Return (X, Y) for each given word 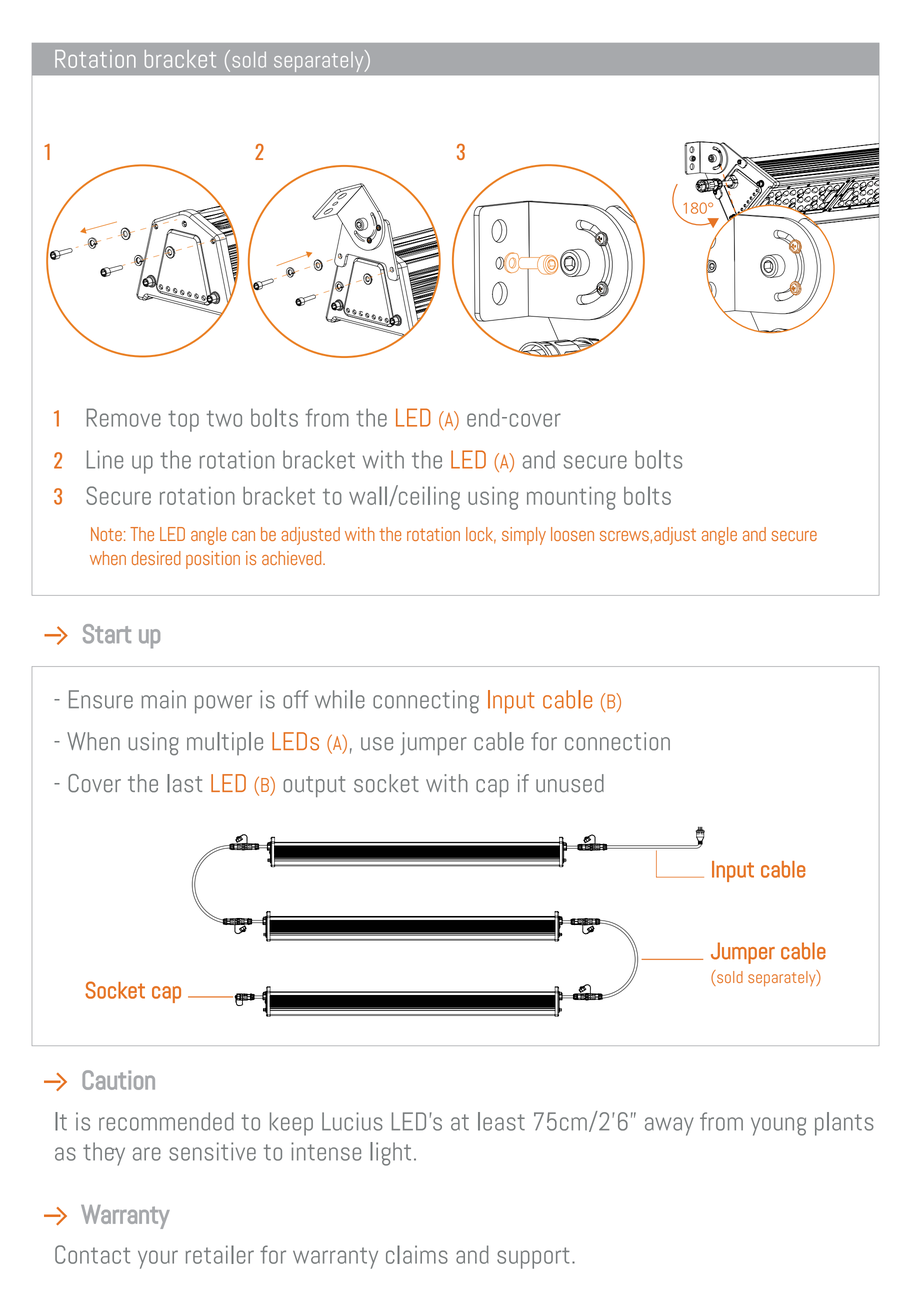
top (183, 421)
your (158, 1259)
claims (417, 1254)
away (669, 1126)
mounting (571, 498)
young (778, 1126)
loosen (572, 534)
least (501, 1121)
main (163, 699)
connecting (426, 702)
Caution (118, 1080)
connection (617, 741)
